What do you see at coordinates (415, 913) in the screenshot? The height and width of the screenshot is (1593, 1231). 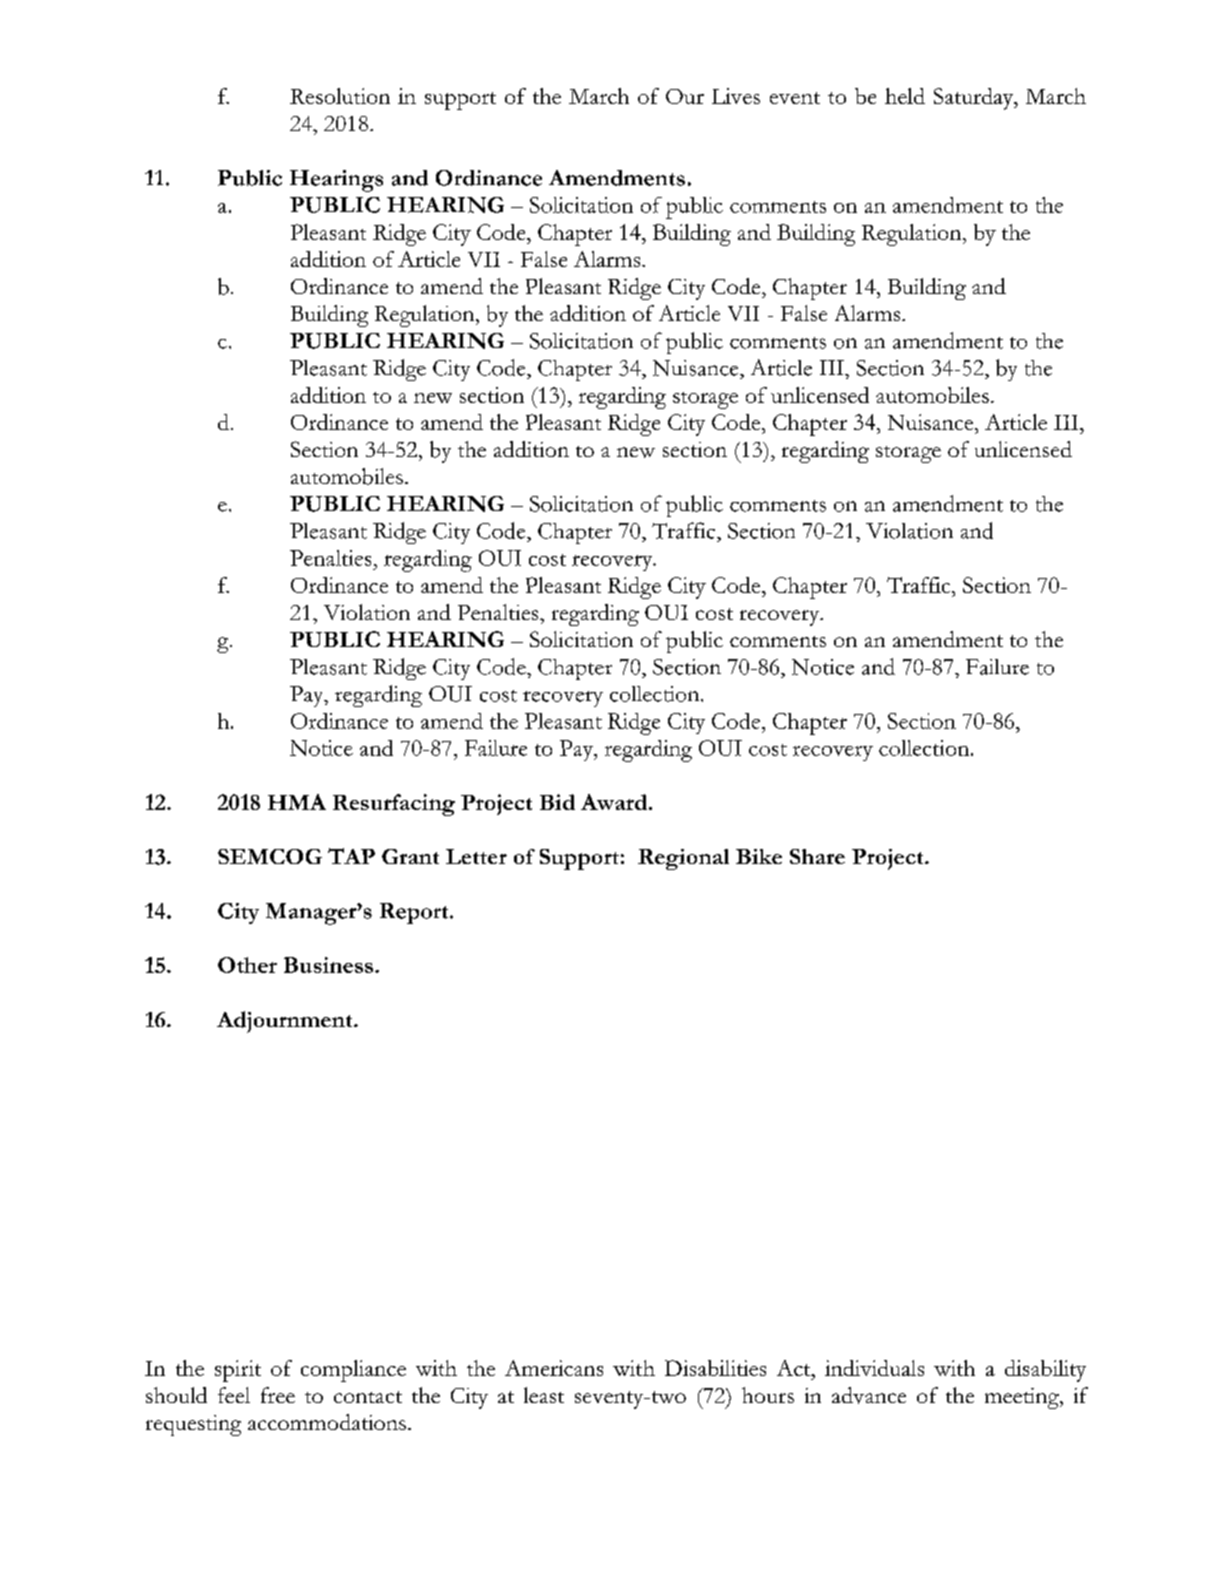 I see `Report` at bounding box center [415, 913].
